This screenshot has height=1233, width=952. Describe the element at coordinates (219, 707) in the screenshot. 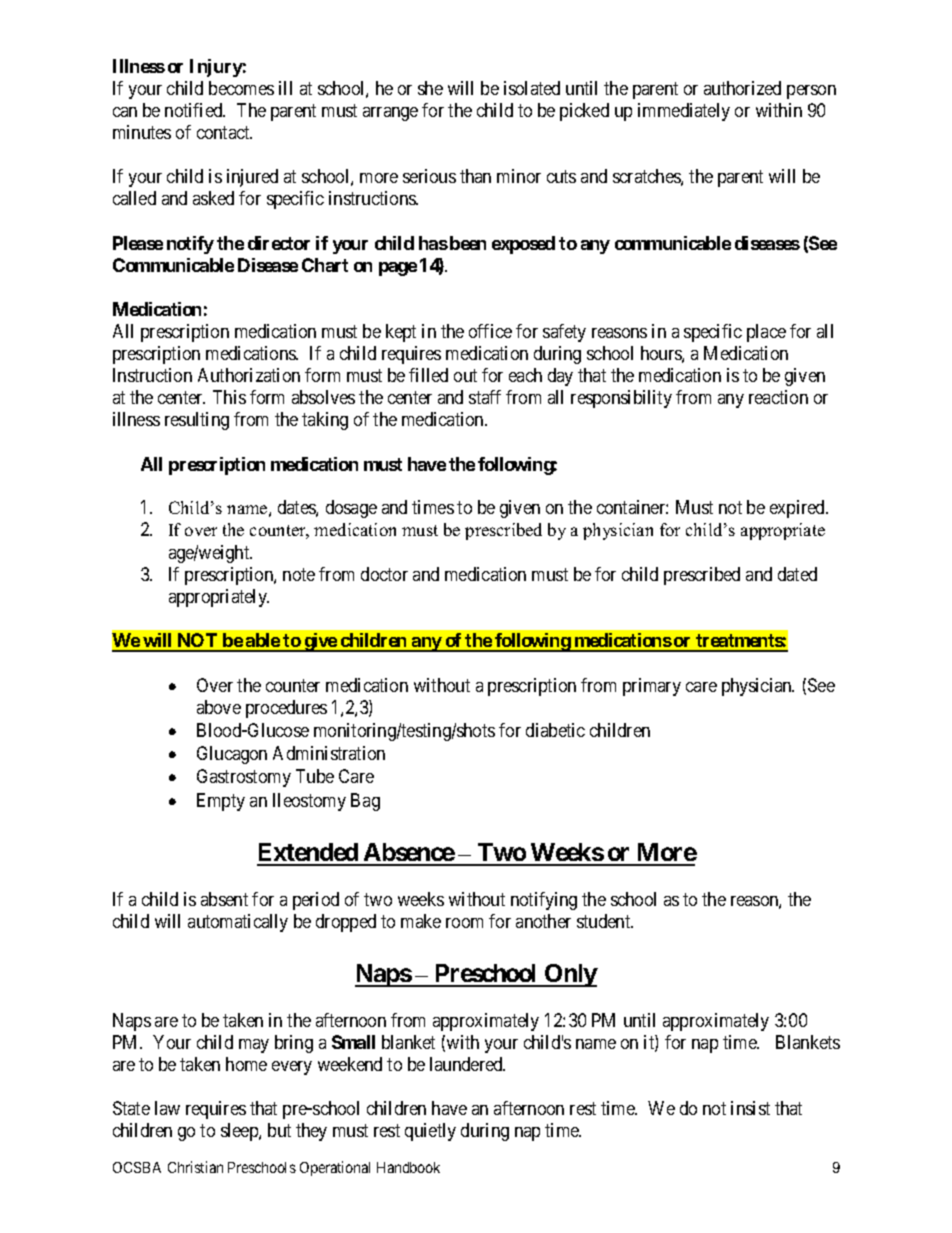

I see `above` at that location.
